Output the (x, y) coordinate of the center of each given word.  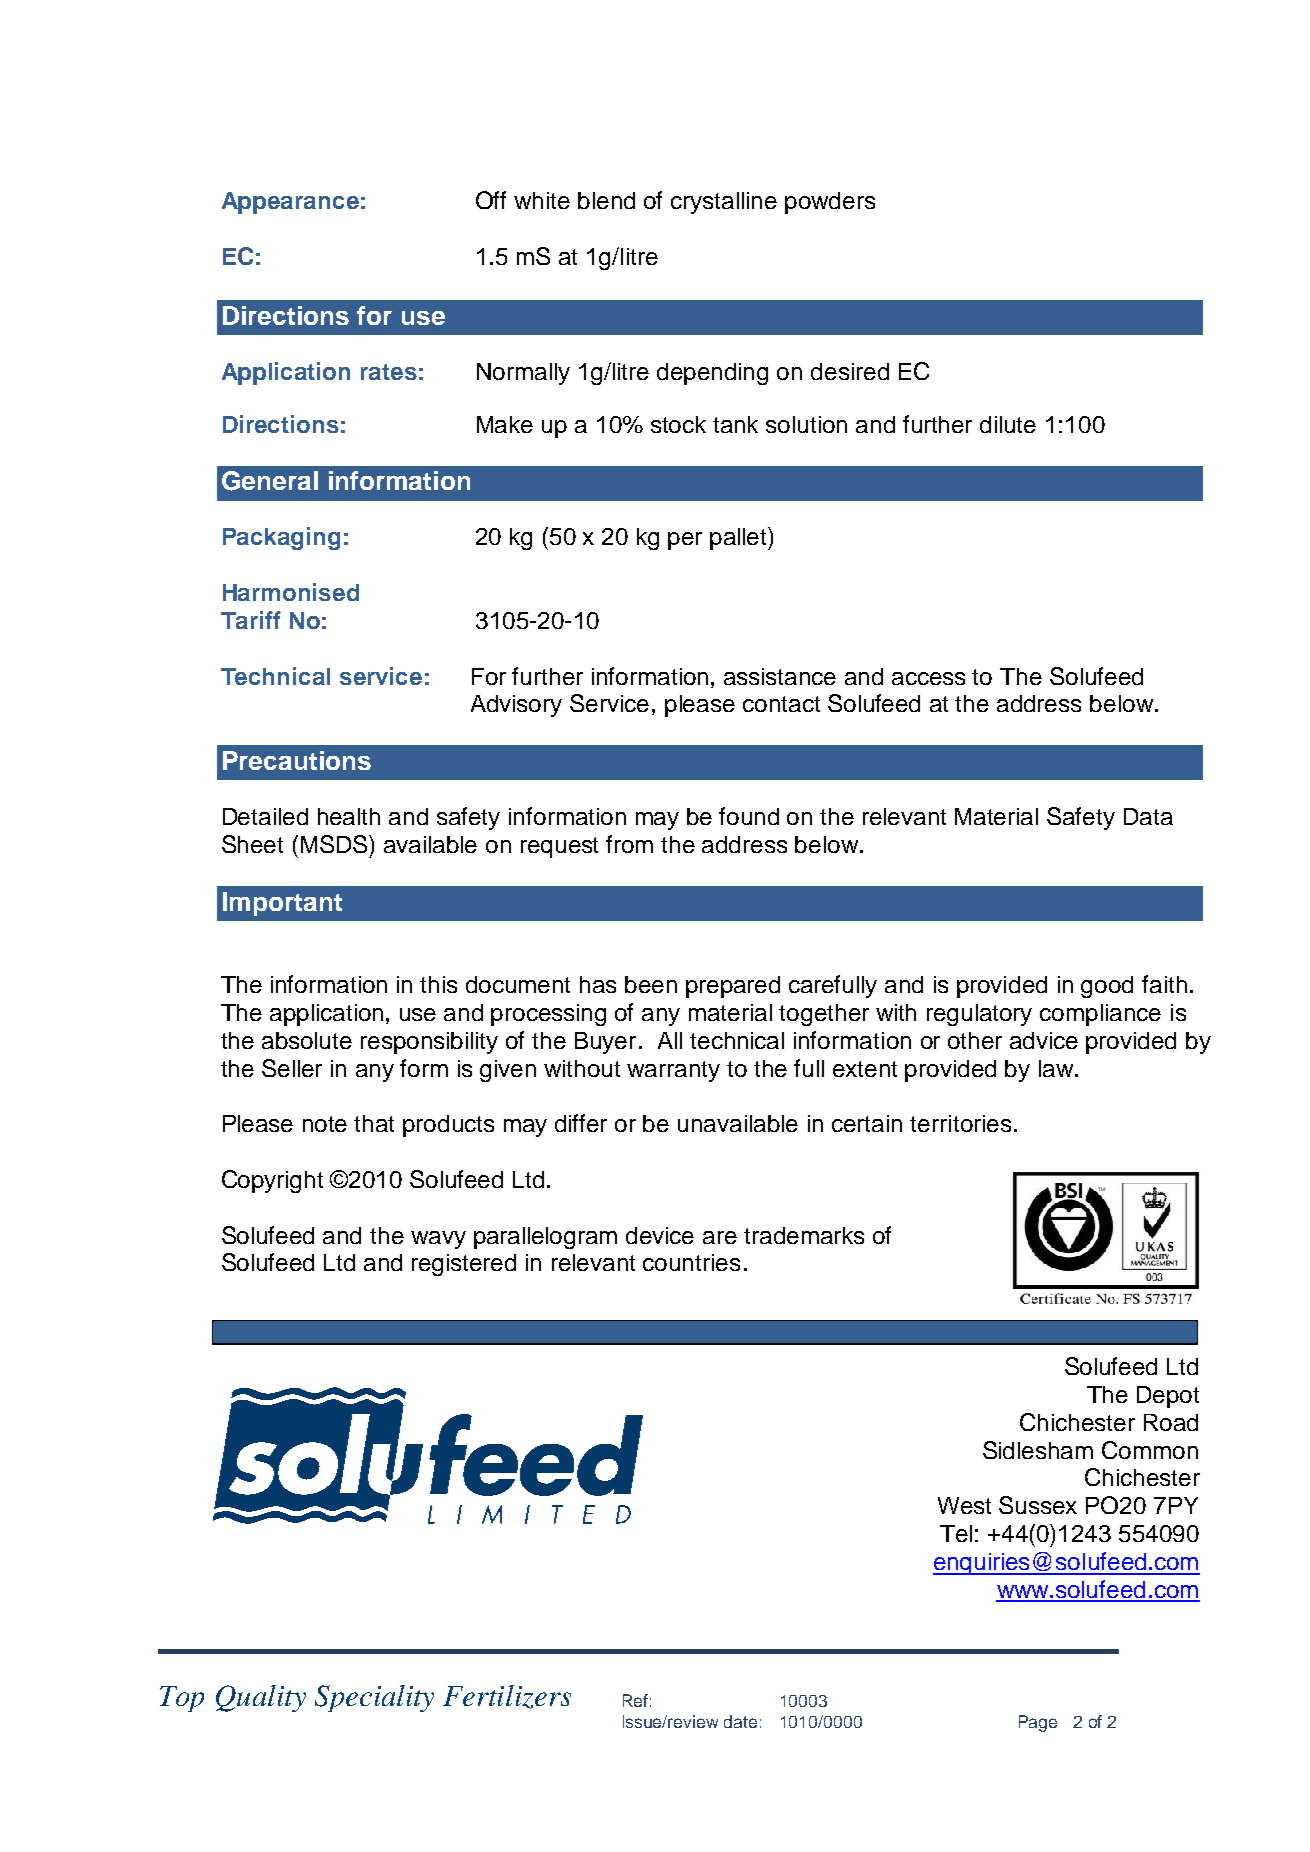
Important (282, 904)
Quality (261, 1698)
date (740, 1721)
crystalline (724, 203)
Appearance (290, 203)
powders (830, 203)
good (1107, 987)
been (651, 984)
